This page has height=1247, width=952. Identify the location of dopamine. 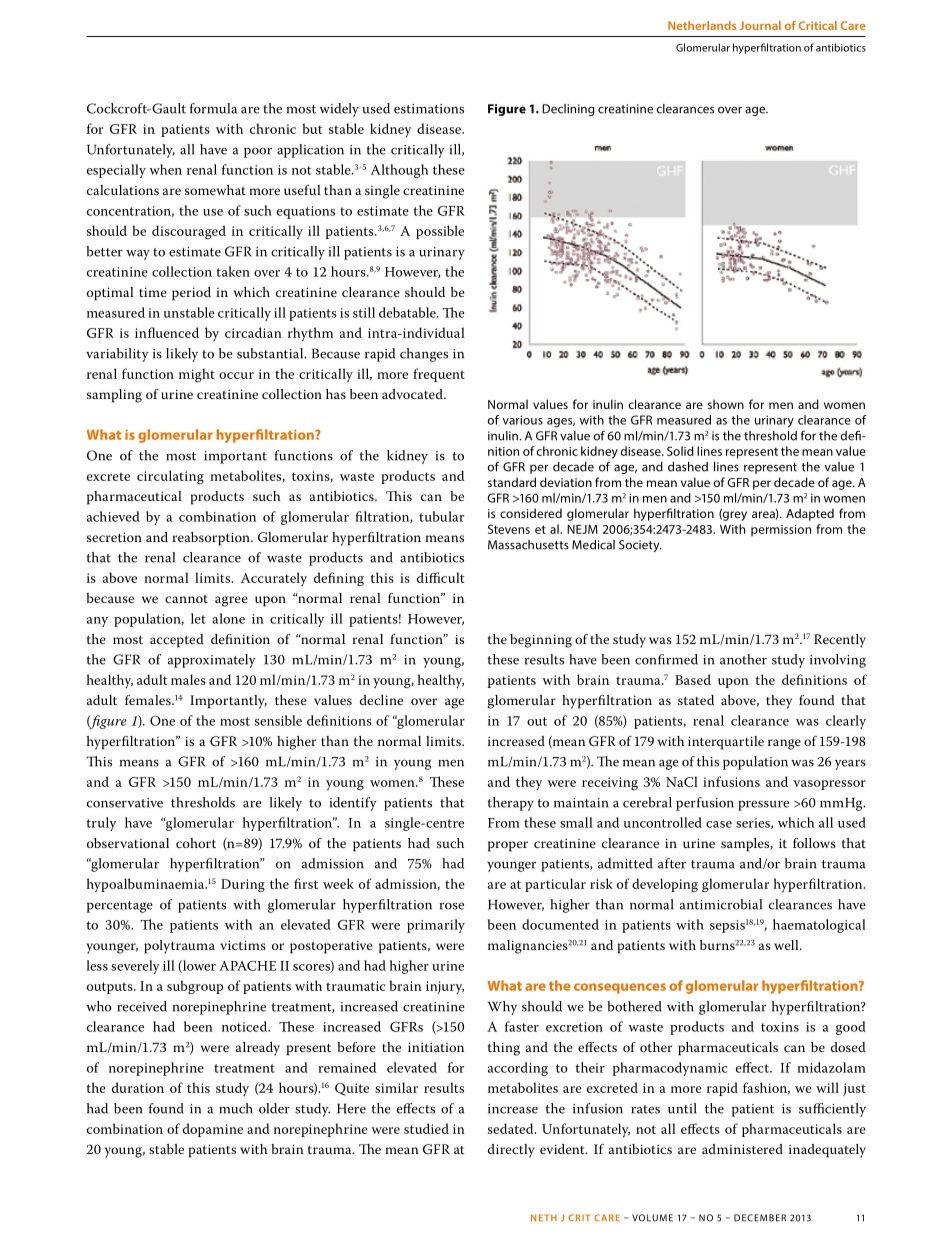
(213, 1130).
